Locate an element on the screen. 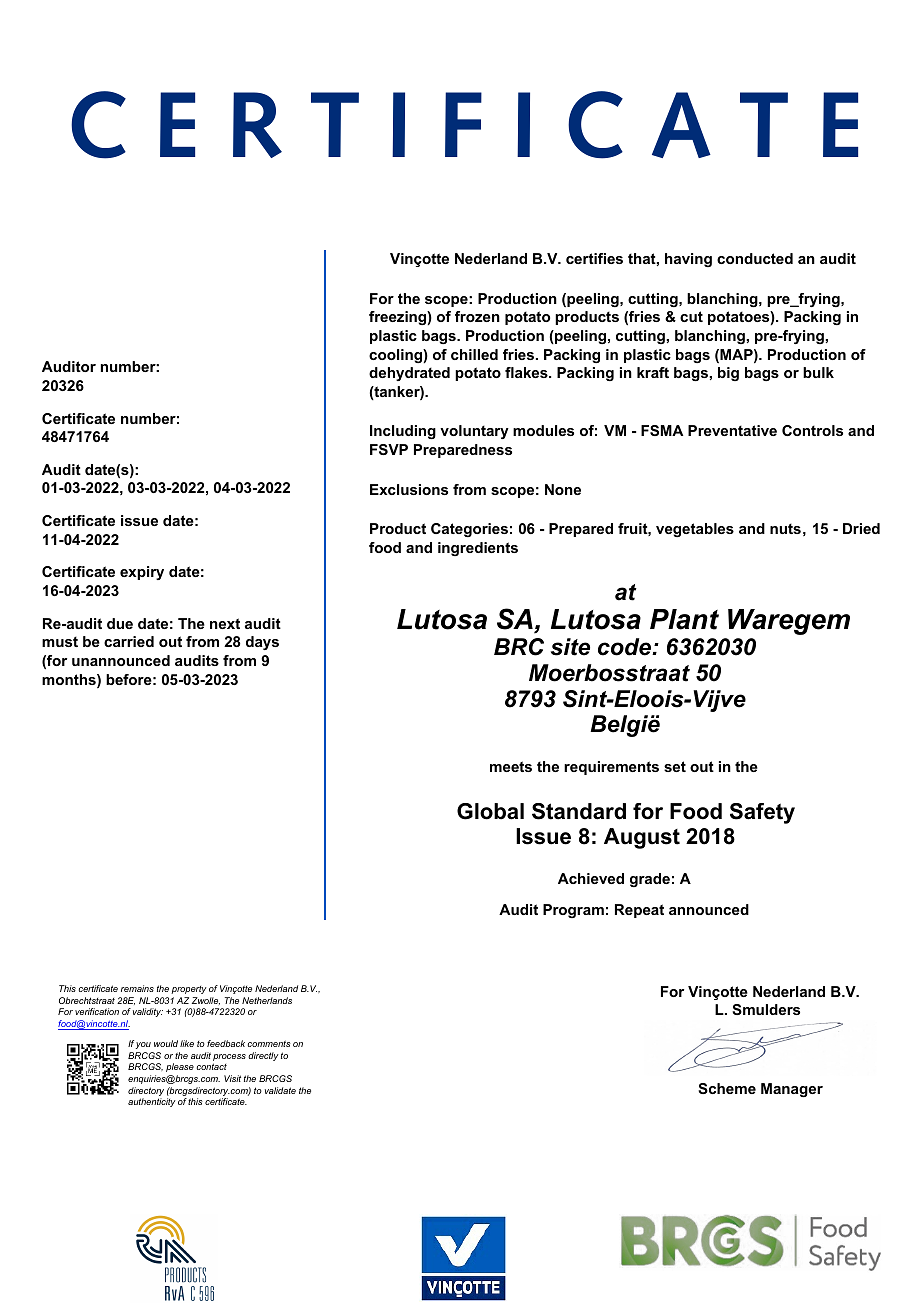 The image size is (924, 1308). dehydrated is located at coordinates (409, 374).
